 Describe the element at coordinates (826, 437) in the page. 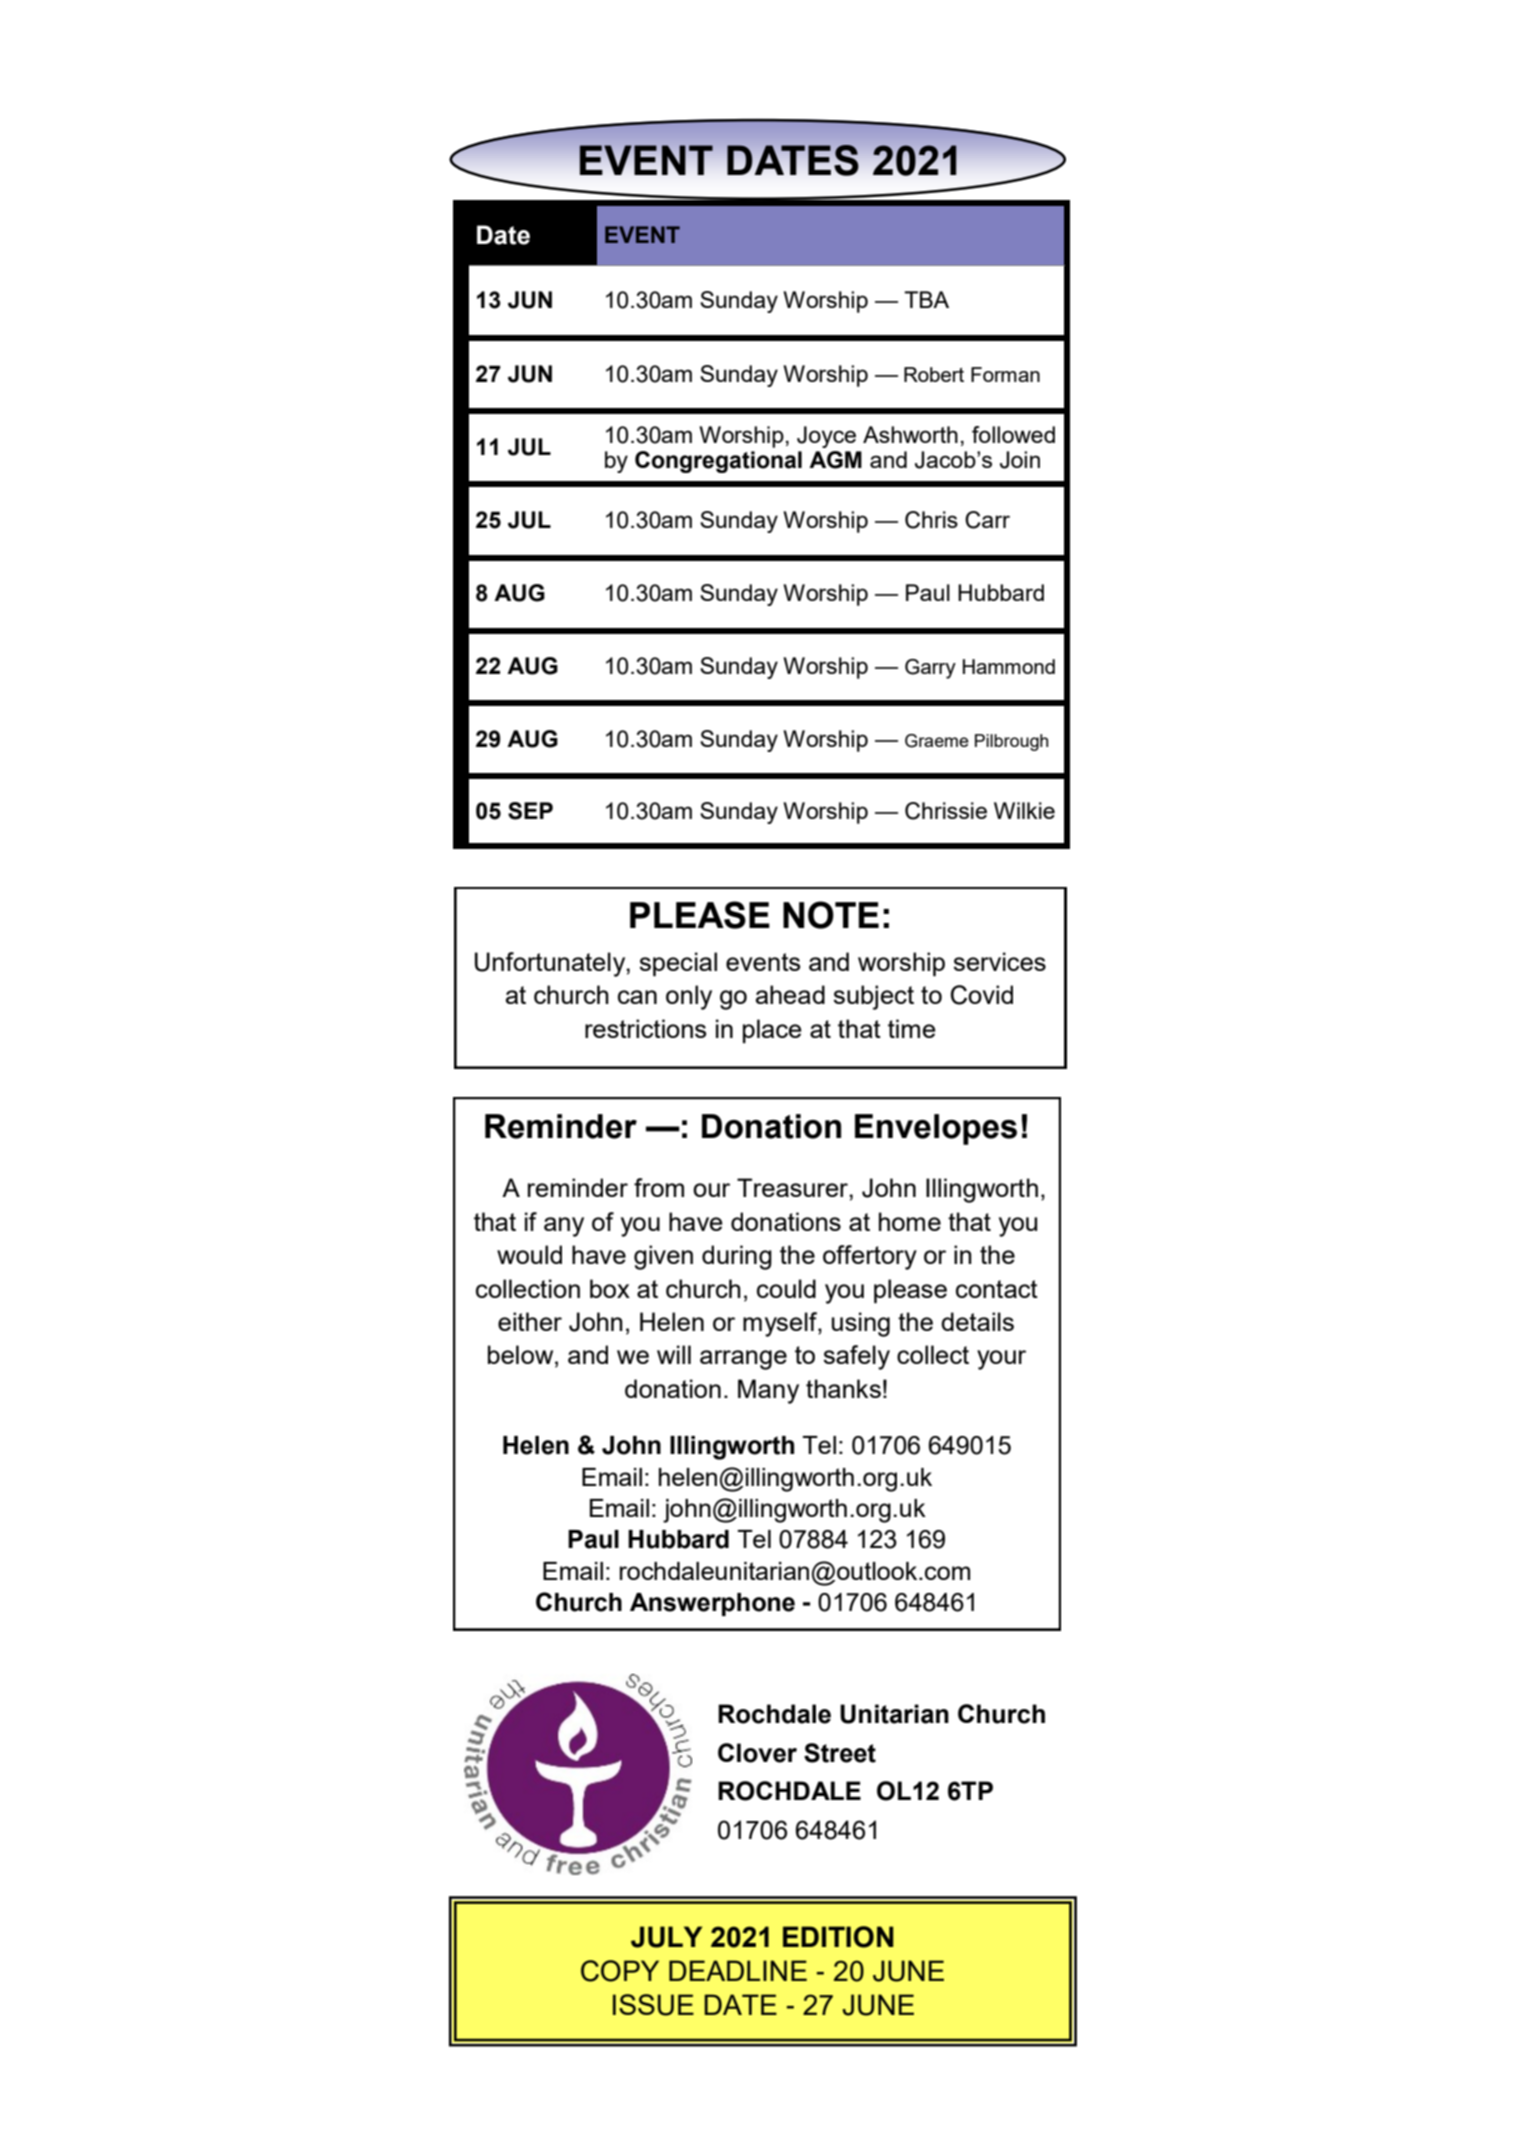

I see `Joyce` at that location.
